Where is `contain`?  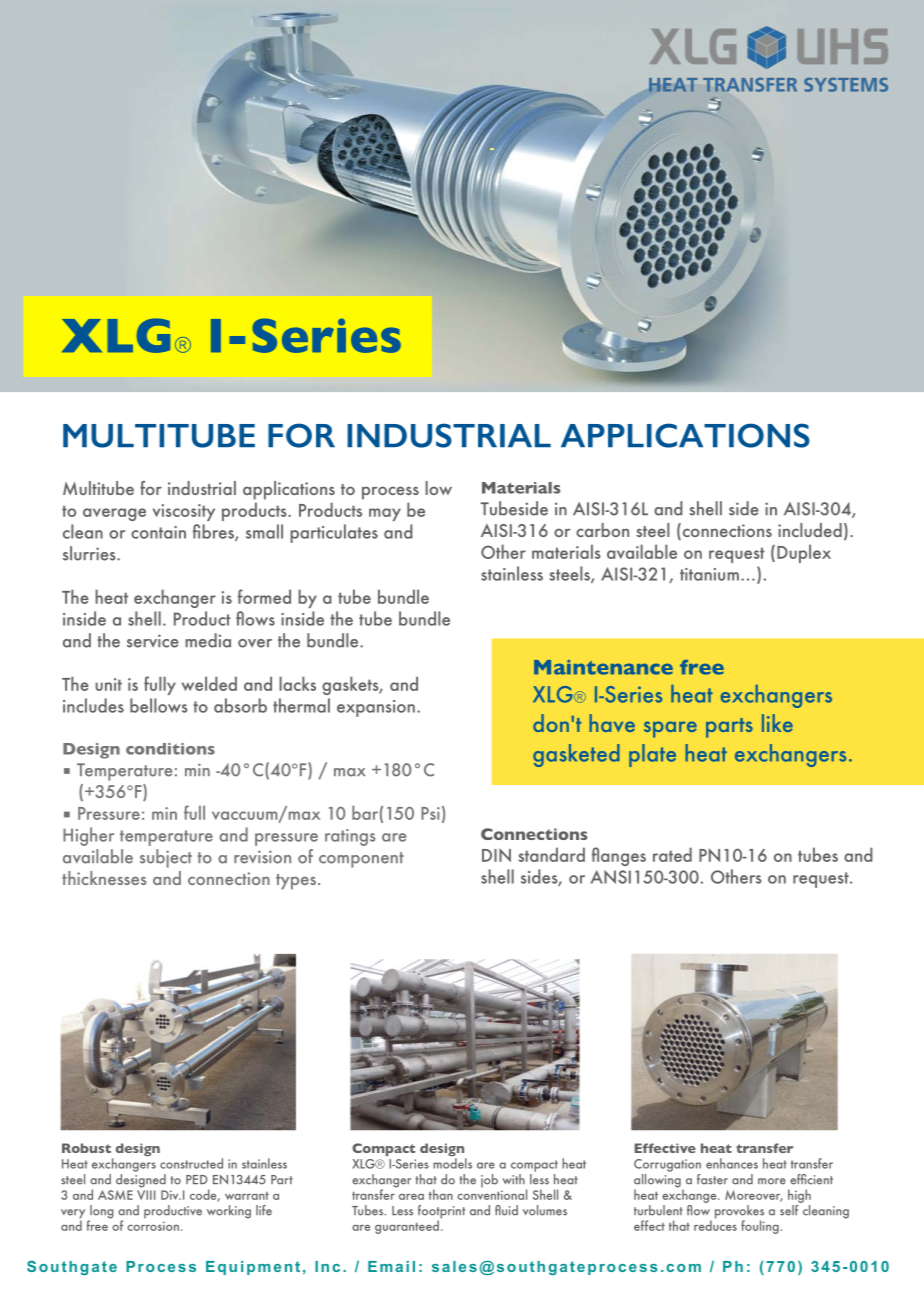 contain is located at coordinates (158, 532).
